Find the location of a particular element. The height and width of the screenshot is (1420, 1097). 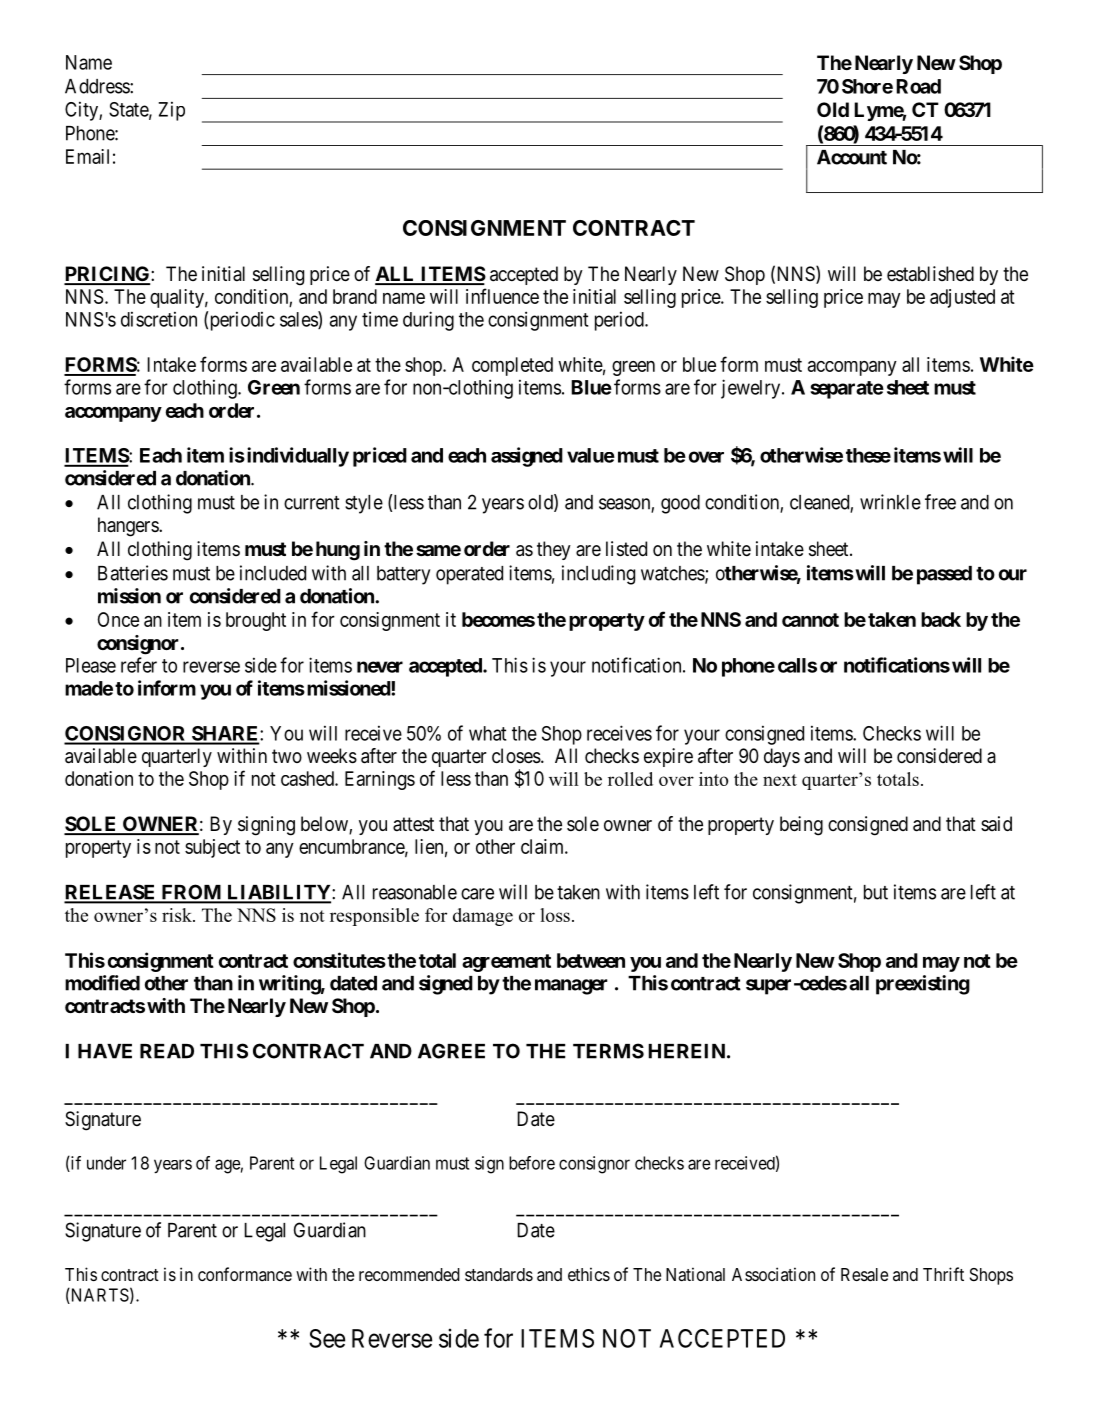

See is located at coordinates (327, 1338).
